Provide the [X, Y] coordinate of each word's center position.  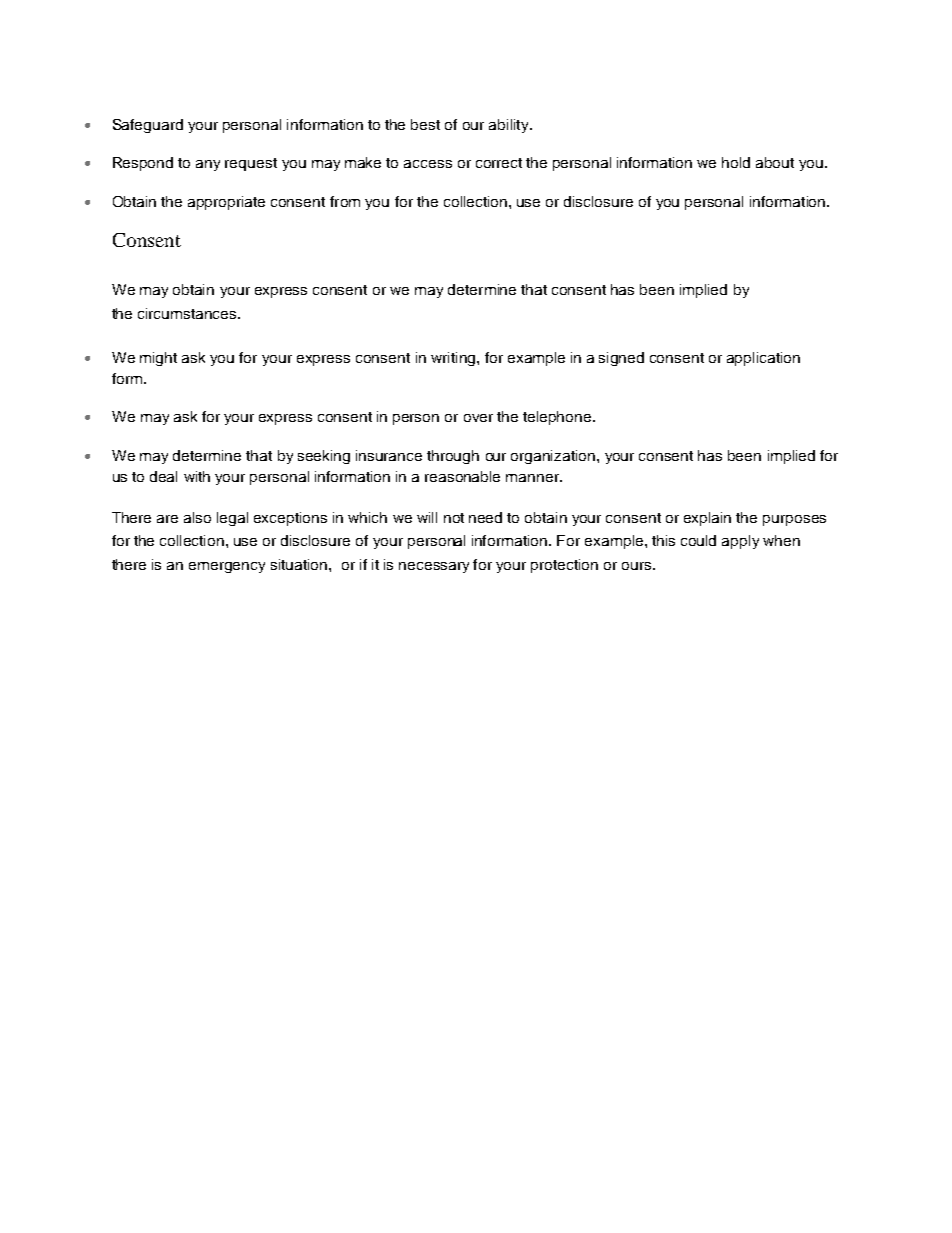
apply [740, 542]
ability [510, 126]
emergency [227, 567]
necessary [434, 567]
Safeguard [148, 126]
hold [736, 162]
